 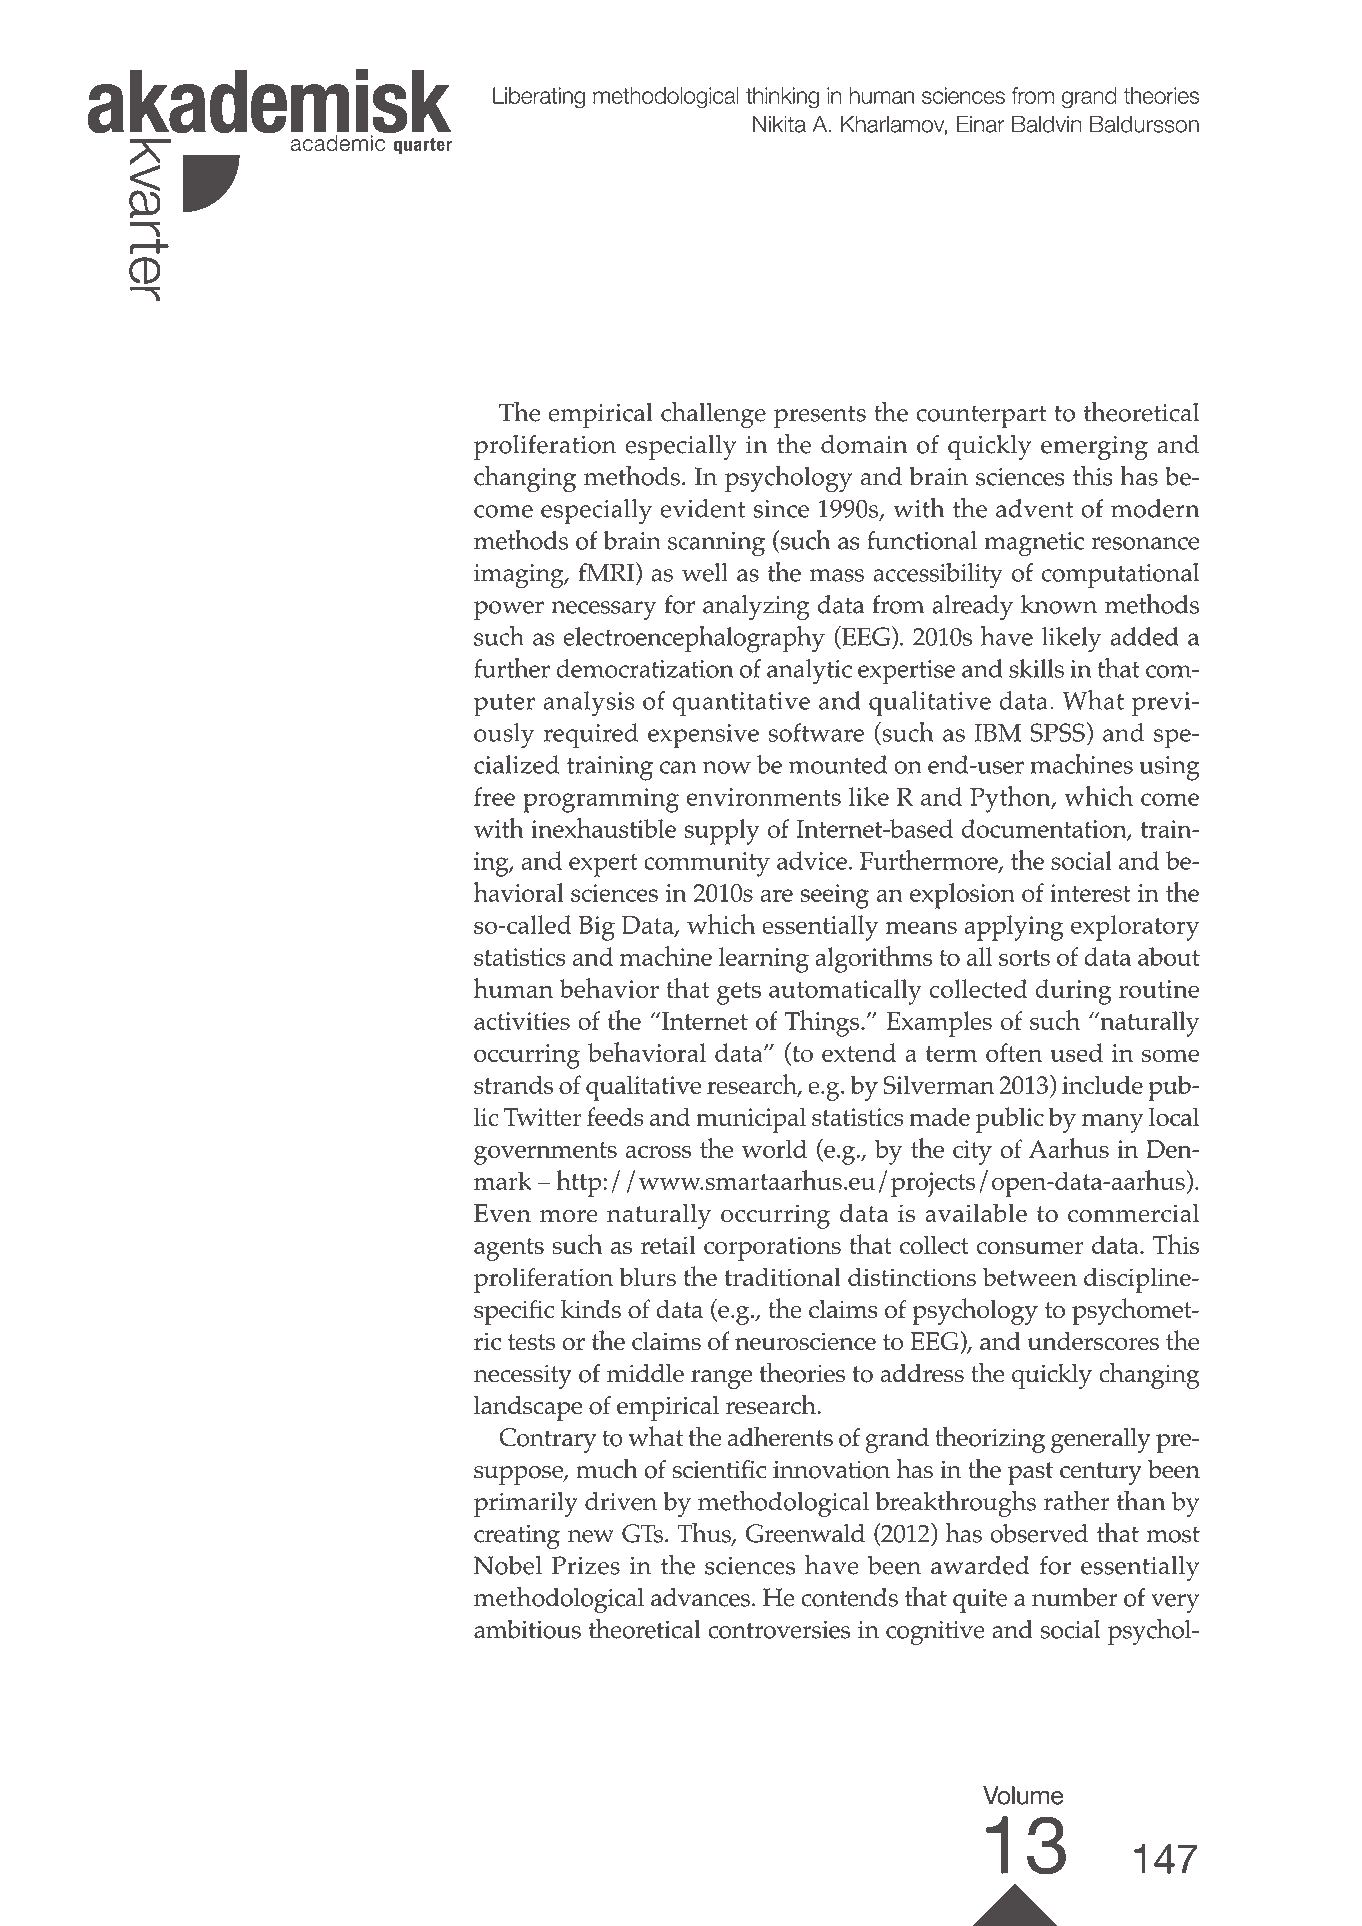 What do you see at coordinates (423, 146) in the page?
I see `quarter` at bounding box center [423, 146].
